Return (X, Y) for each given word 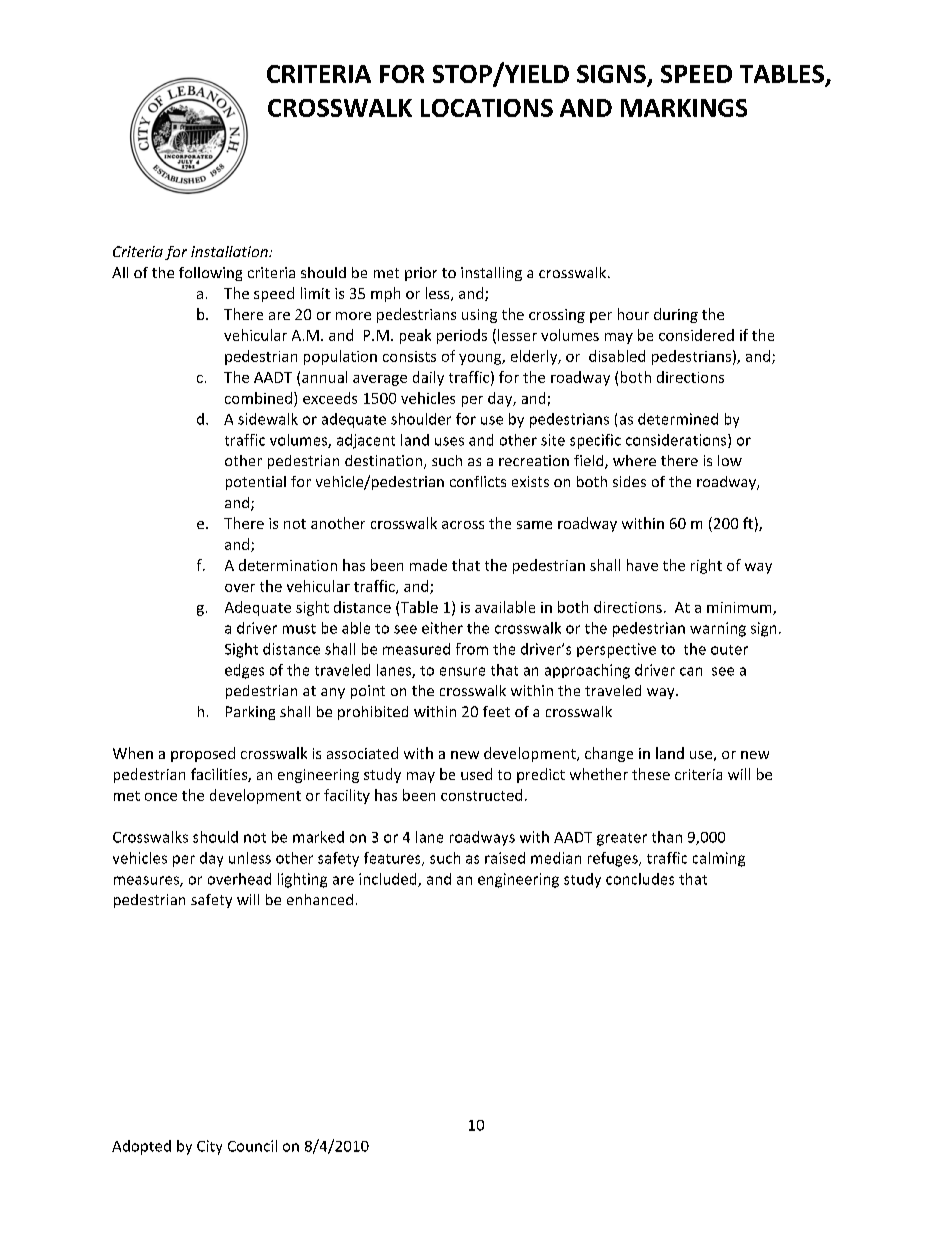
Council (252, 1146)
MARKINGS (684, 108)
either (442, 628)
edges (244, 671)
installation (230, 251)
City (209, 1147)
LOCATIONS (487, 108)
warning (718, 629)
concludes (640, 879)
